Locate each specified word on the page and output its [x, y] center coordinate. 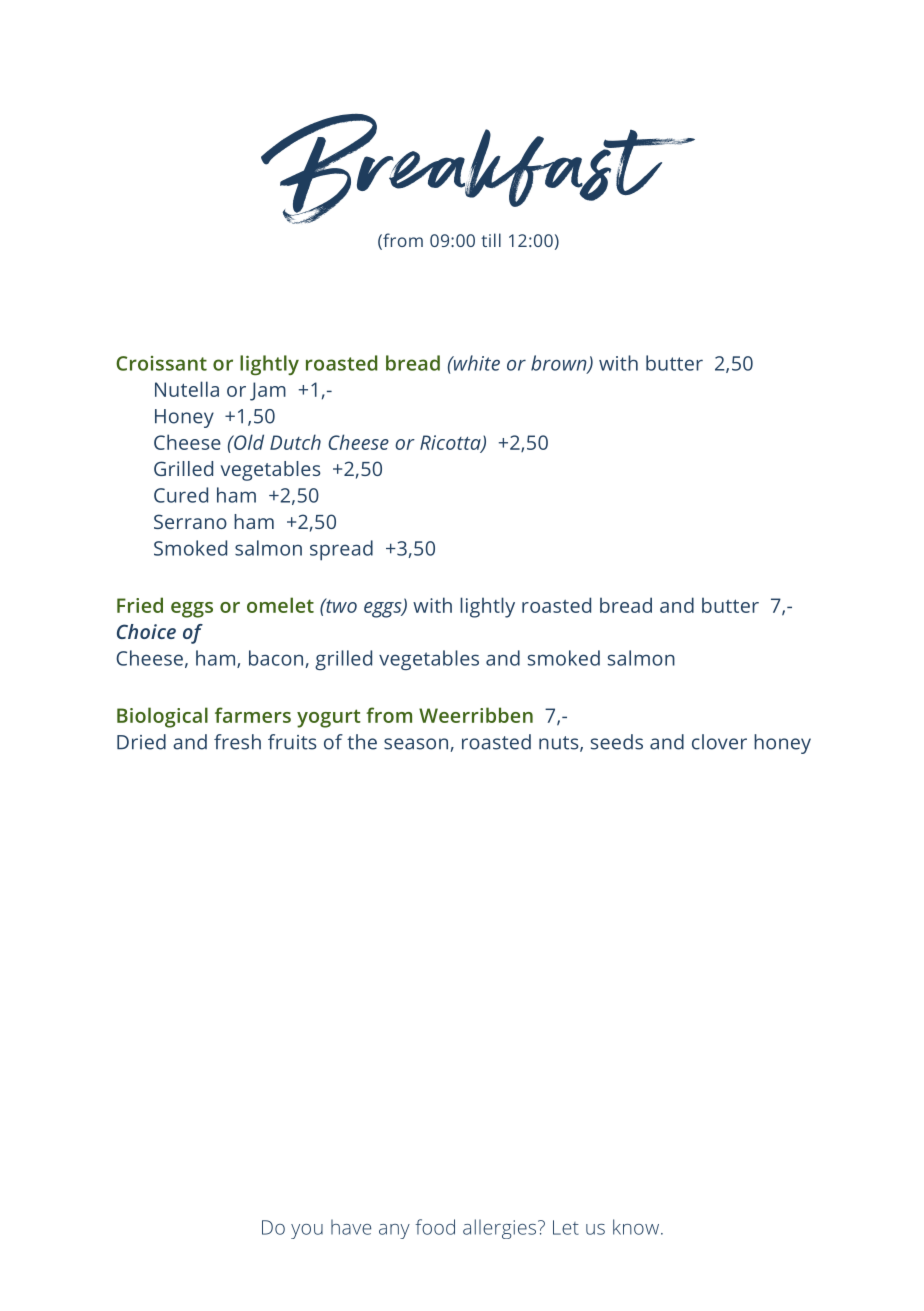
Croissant [161, 363]
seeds [617, 742]
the [362, 742]
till [491, 240]
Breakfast [478, 169]
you [307, 1231]
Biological [162, 717]
